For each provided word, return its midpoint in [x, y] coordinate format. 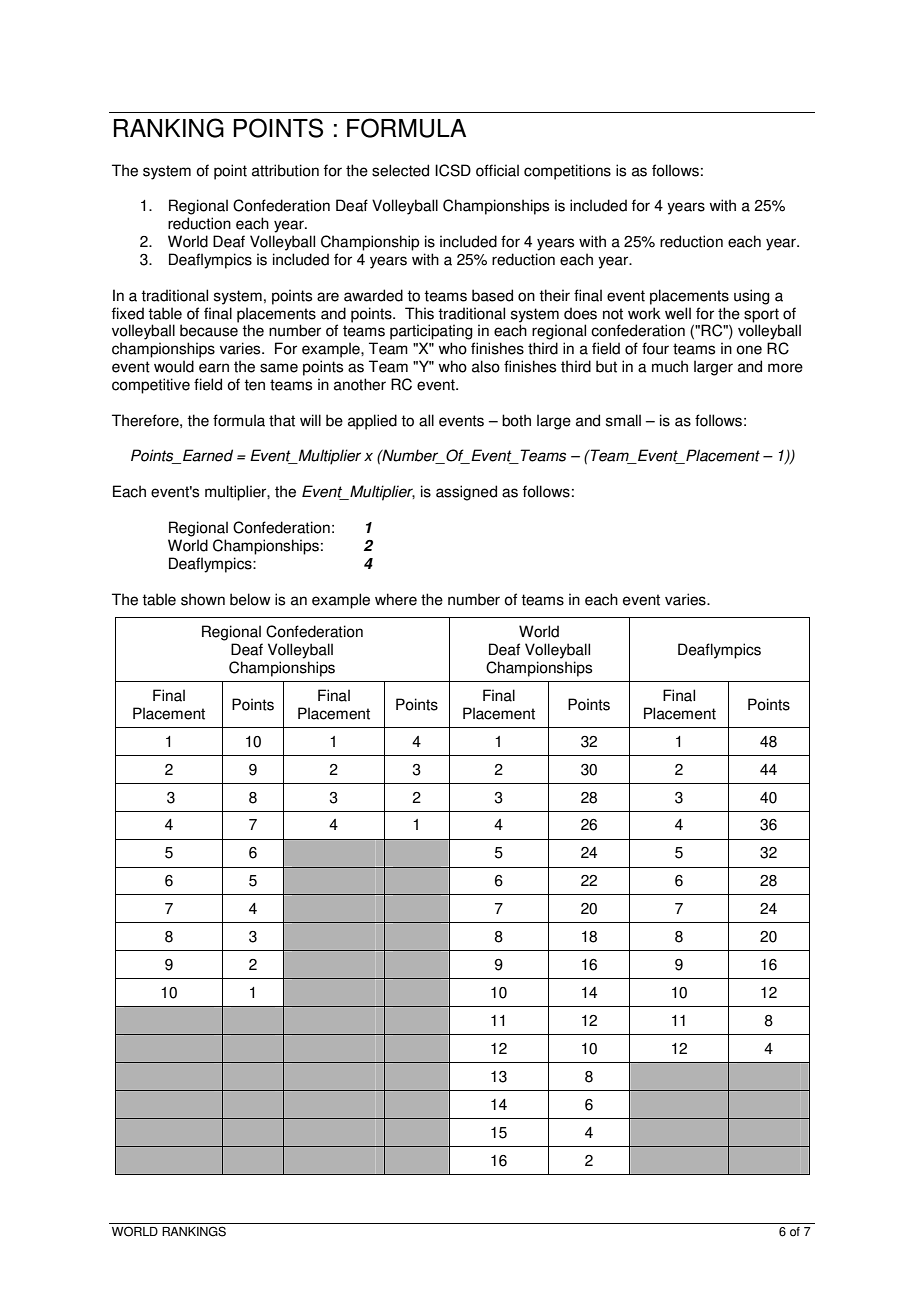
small [623, 420]
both [516, 420]
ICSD [453, 170]
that [282, 420]
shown [203, 599]
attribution [285, 170]
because [209, 330]
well [678, 313]
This [419, 313]
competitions [567, 172]
